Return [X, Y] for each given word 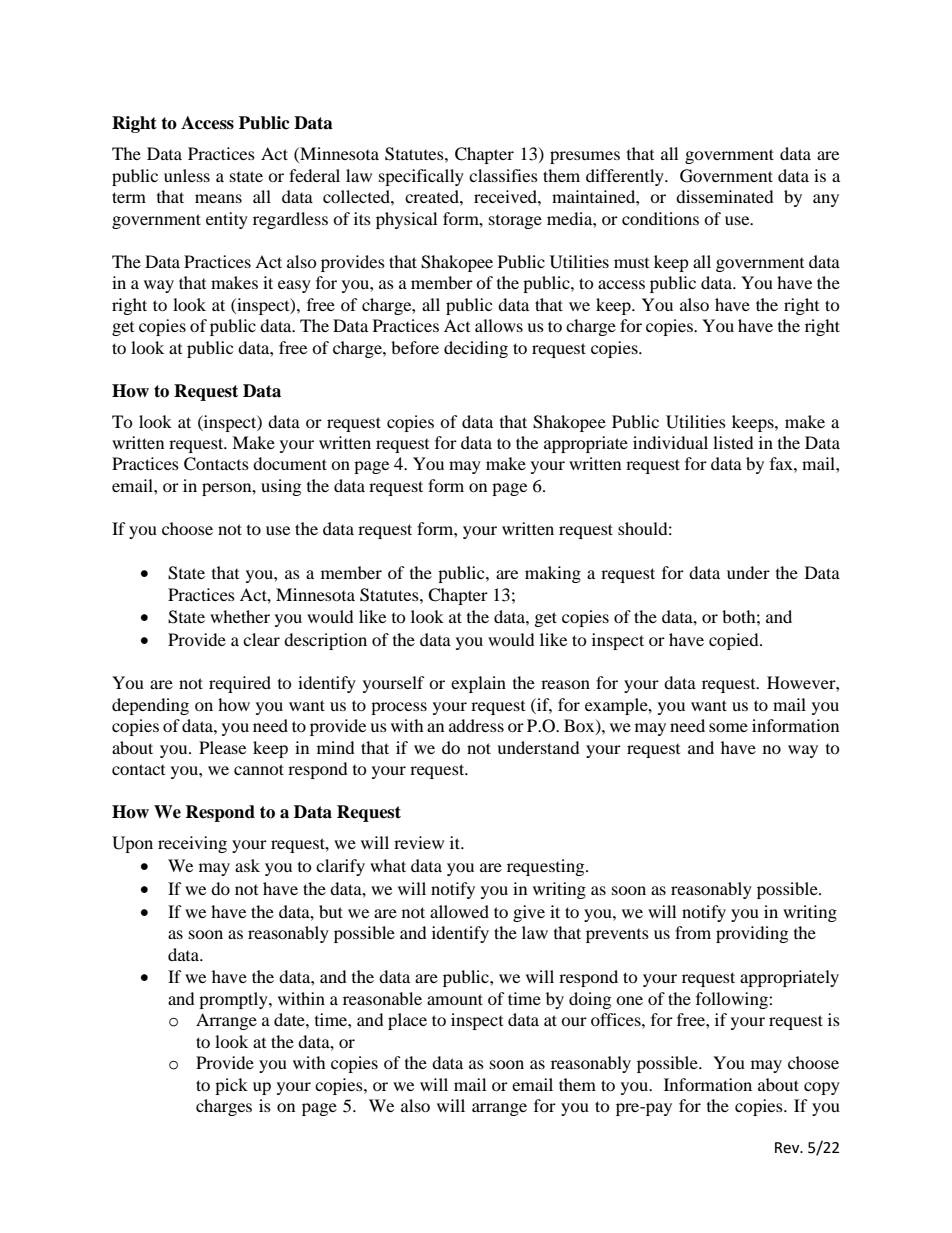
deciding [476, 349]
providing [752, 934]
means [218, 198]
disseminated [725, 196]
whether [240, 616]
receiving [192, 844]
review [419, 842]
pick [231, 1086]
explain [478, 684]
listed [733, 442]
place [407, 1021]
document [290, 463]
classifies [503, 175]
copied [735, 641]
